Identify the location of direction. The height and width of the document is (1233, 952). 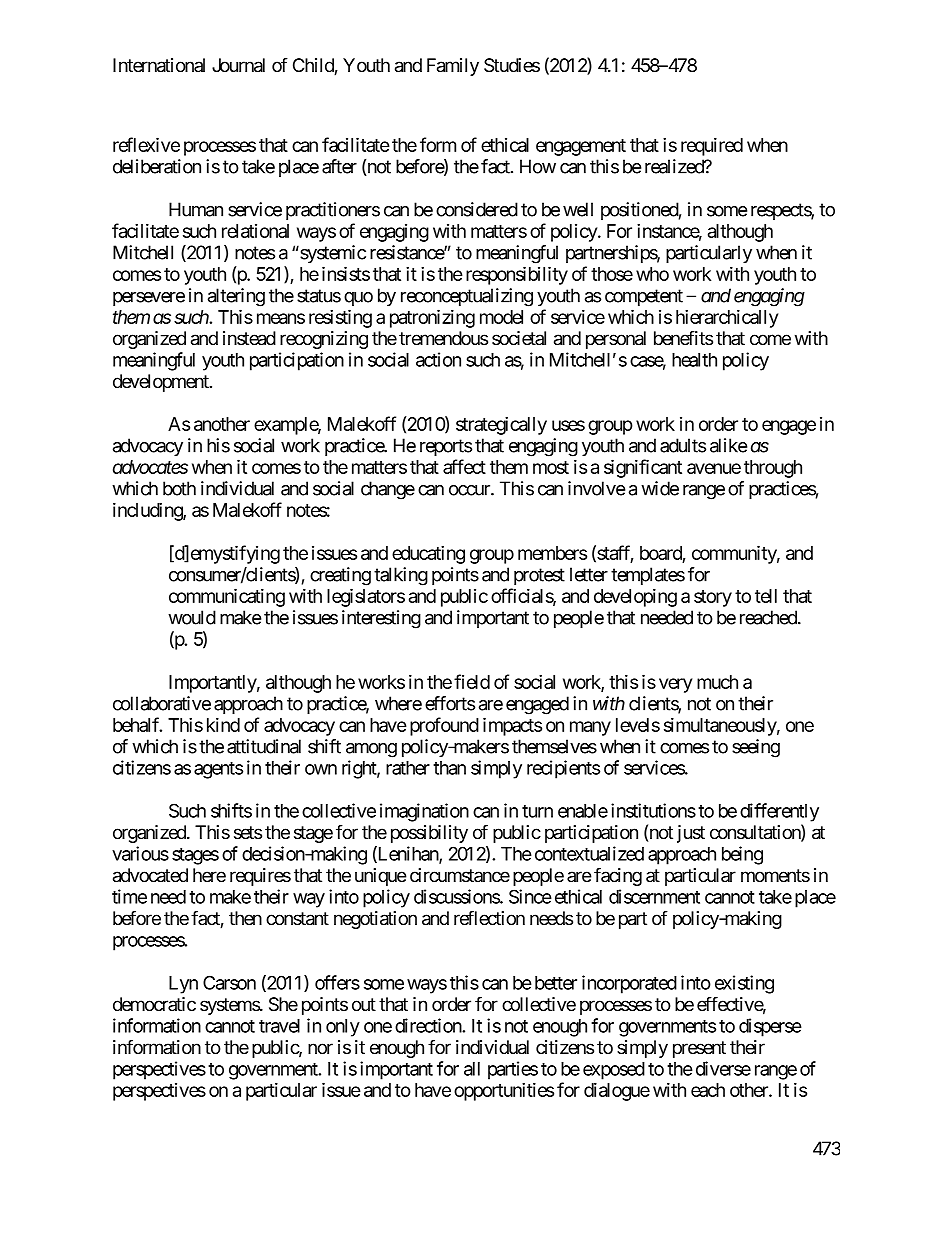
(429, 1025).
